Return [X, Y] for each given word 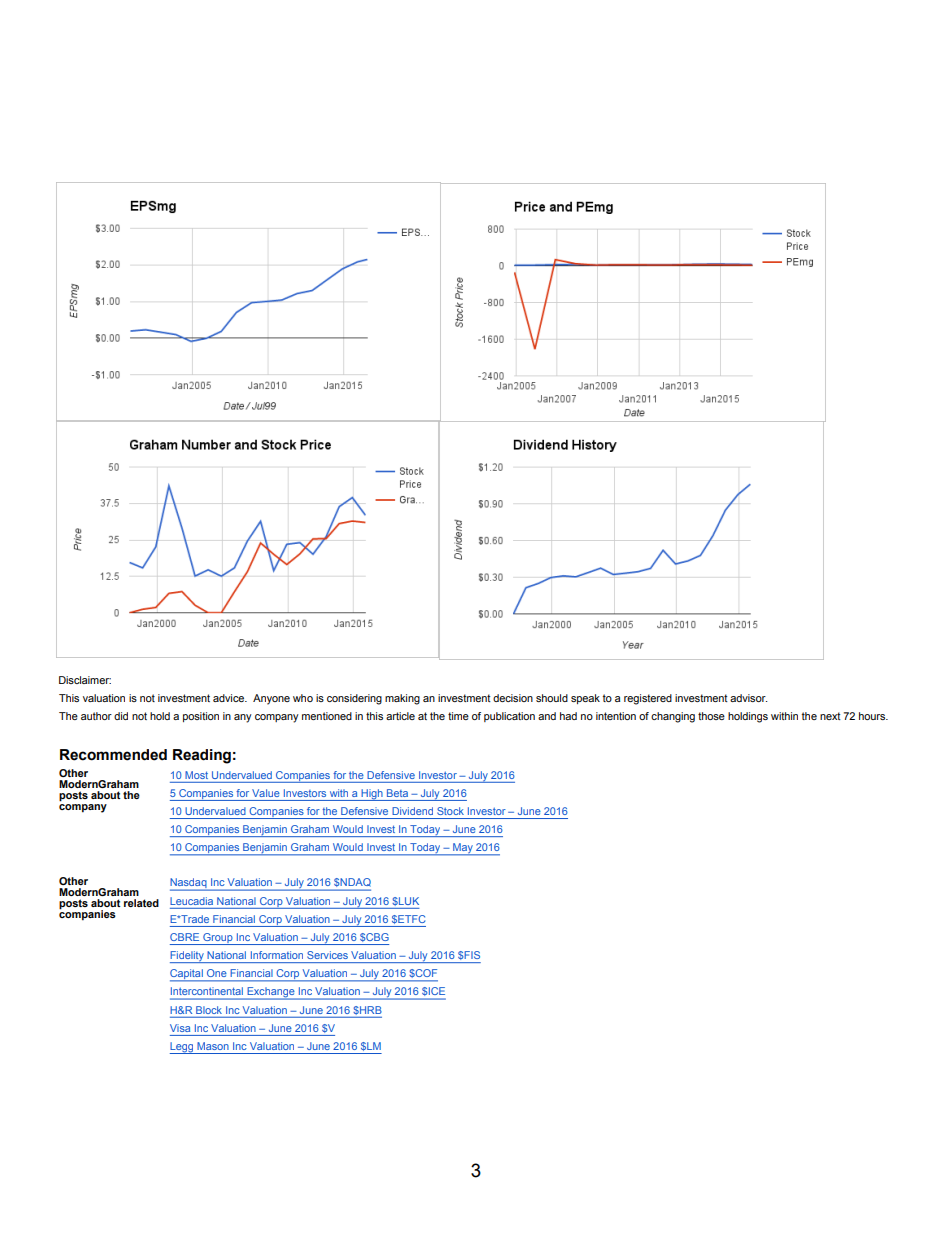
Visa [180, 1028]
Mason [213, 1046]
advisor [748, 698]
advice [229, 698]
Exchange [271, 993]
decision [513, 698]
